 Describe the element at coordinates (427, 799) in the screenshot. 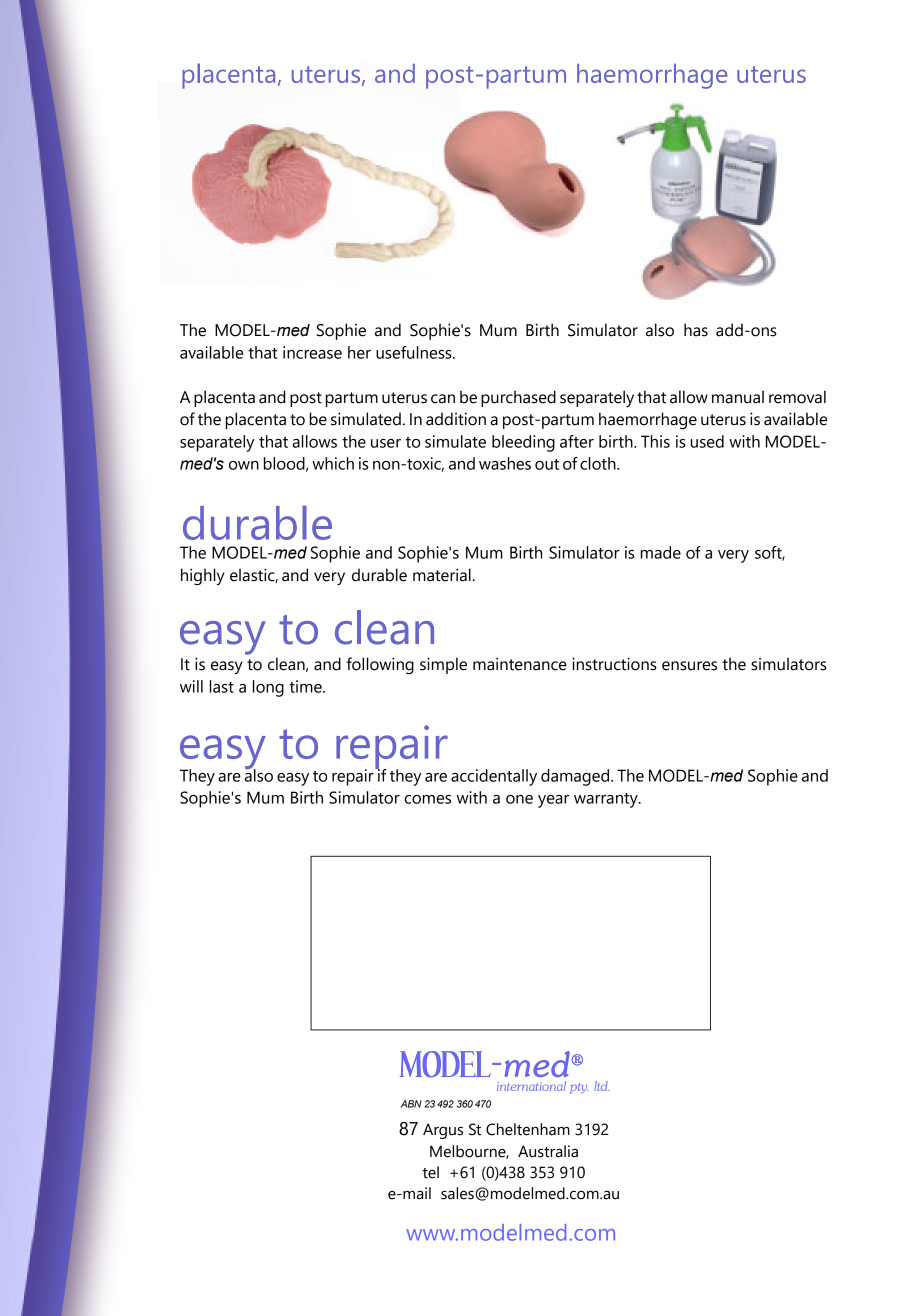

I see `comes` at that location.
